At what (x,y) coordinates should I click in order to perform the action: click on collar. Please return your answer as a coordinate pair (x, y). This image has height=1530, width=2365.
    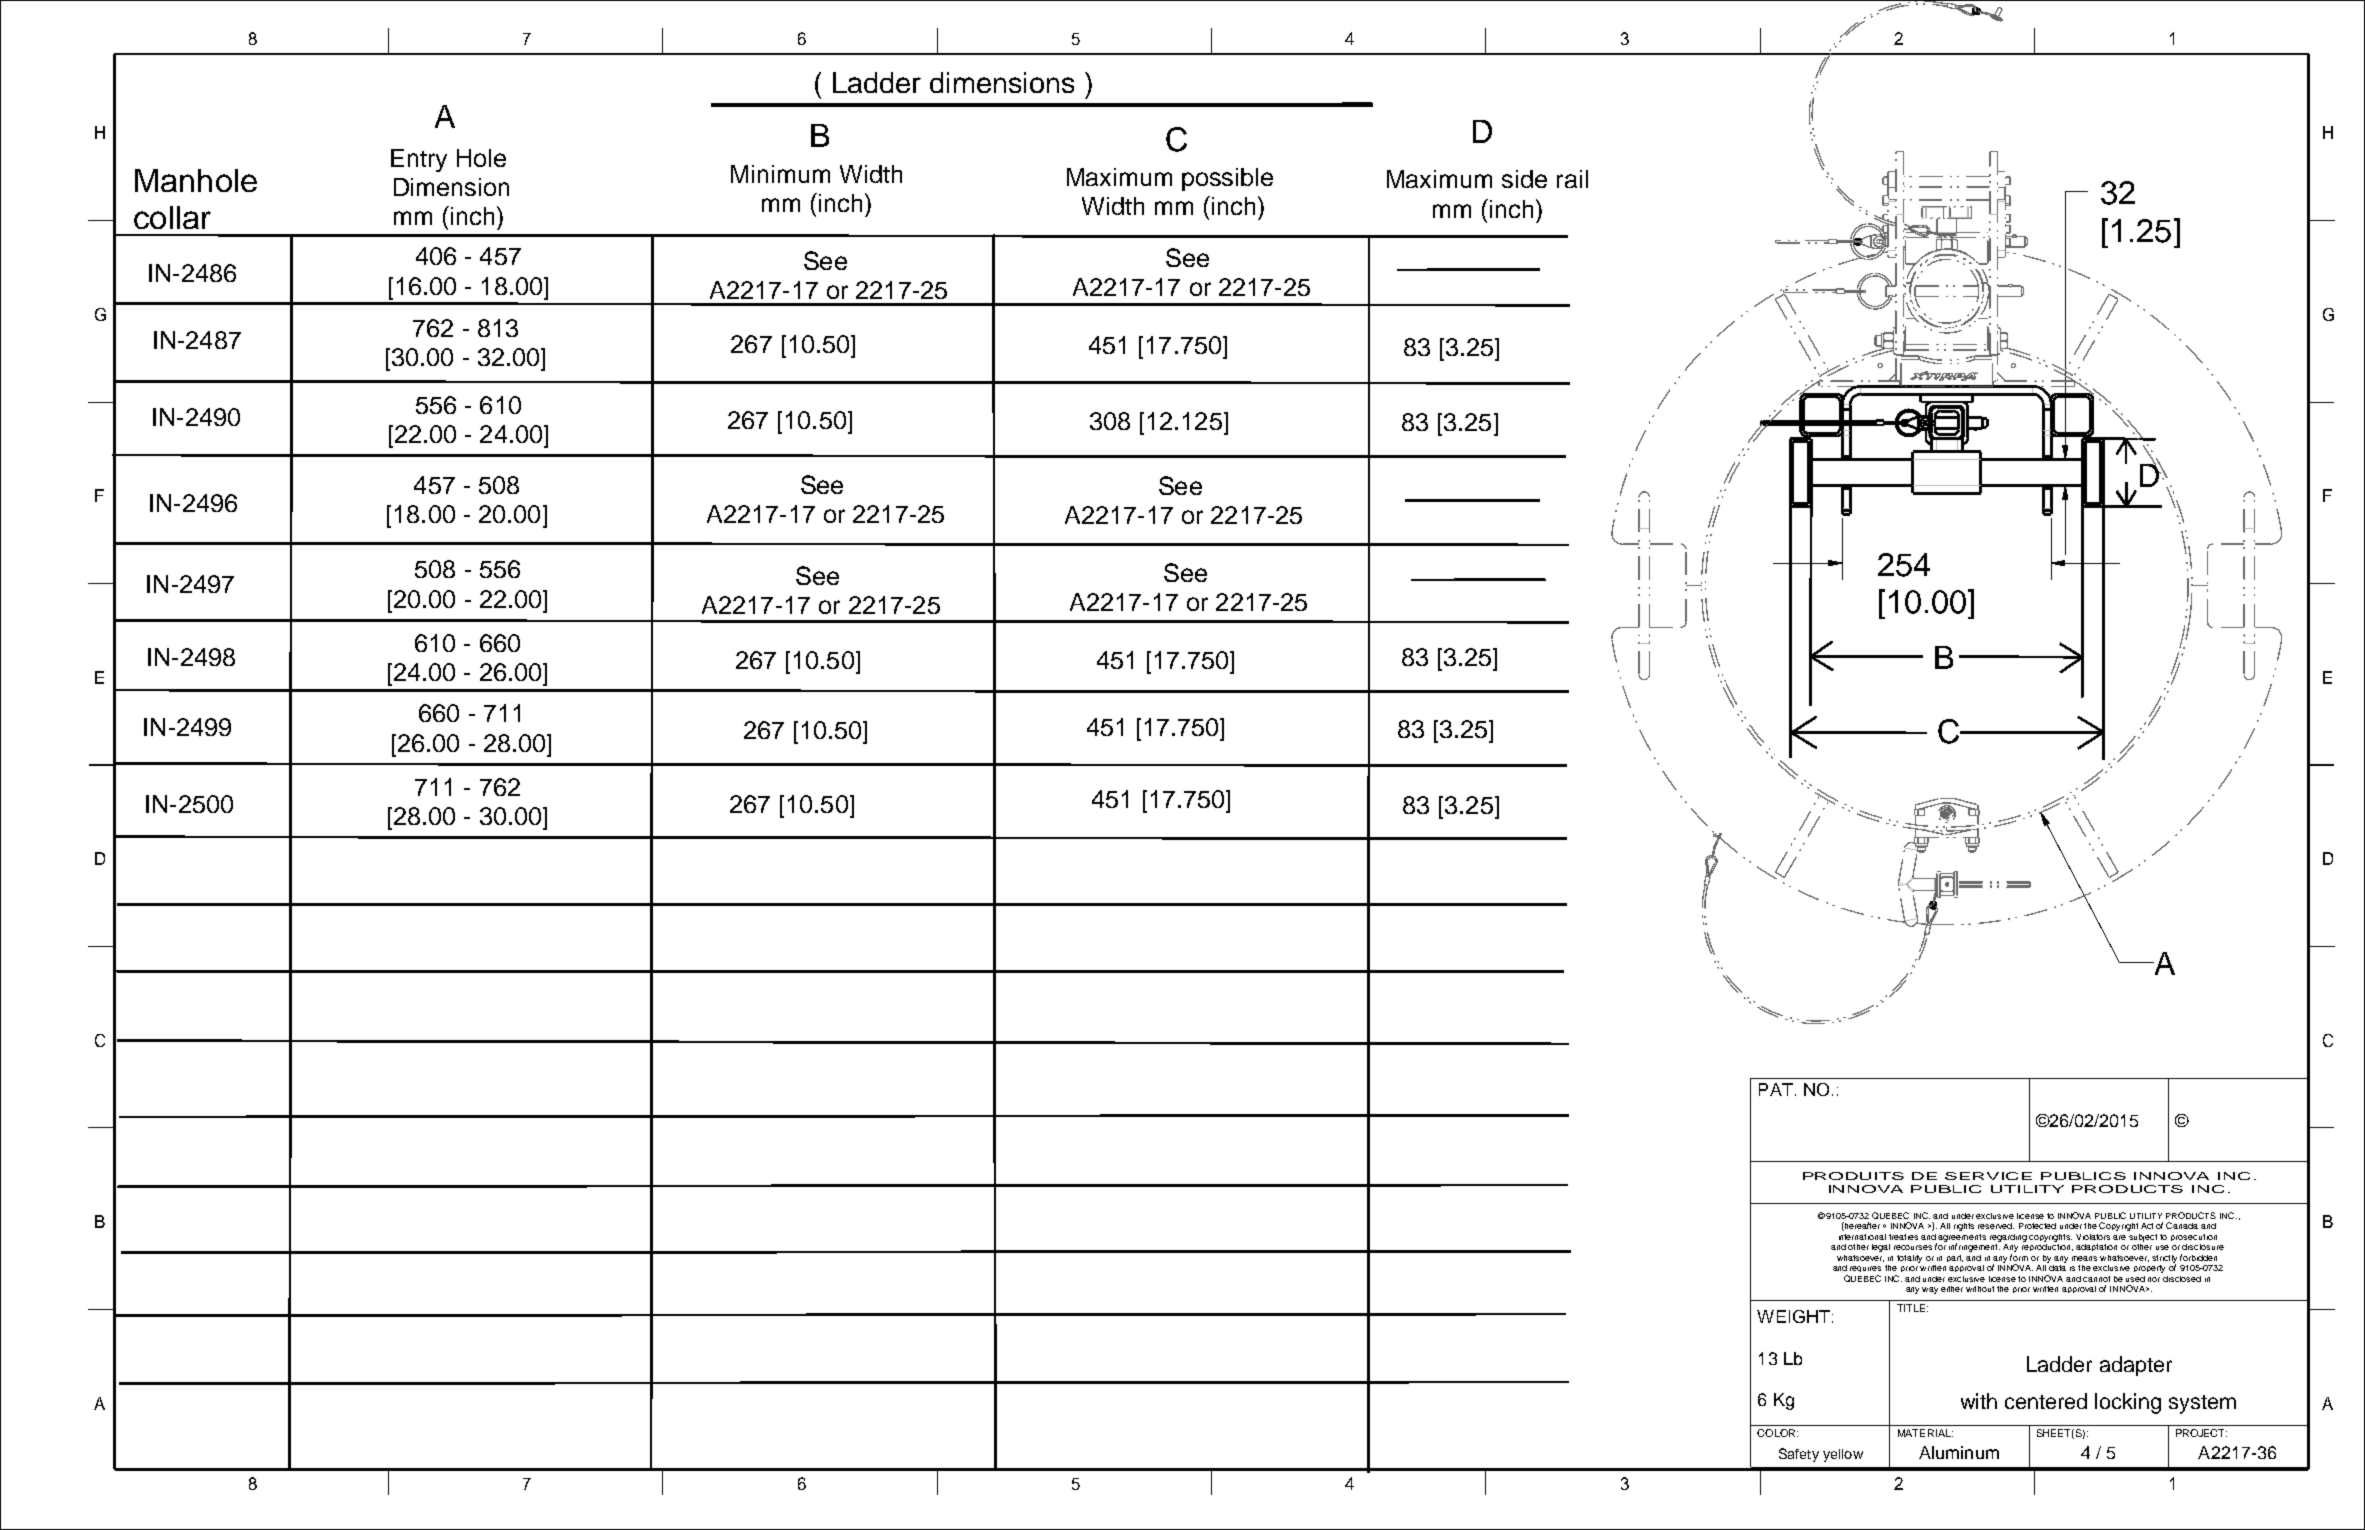
    Looking at the image, I should click on (172, 217).
